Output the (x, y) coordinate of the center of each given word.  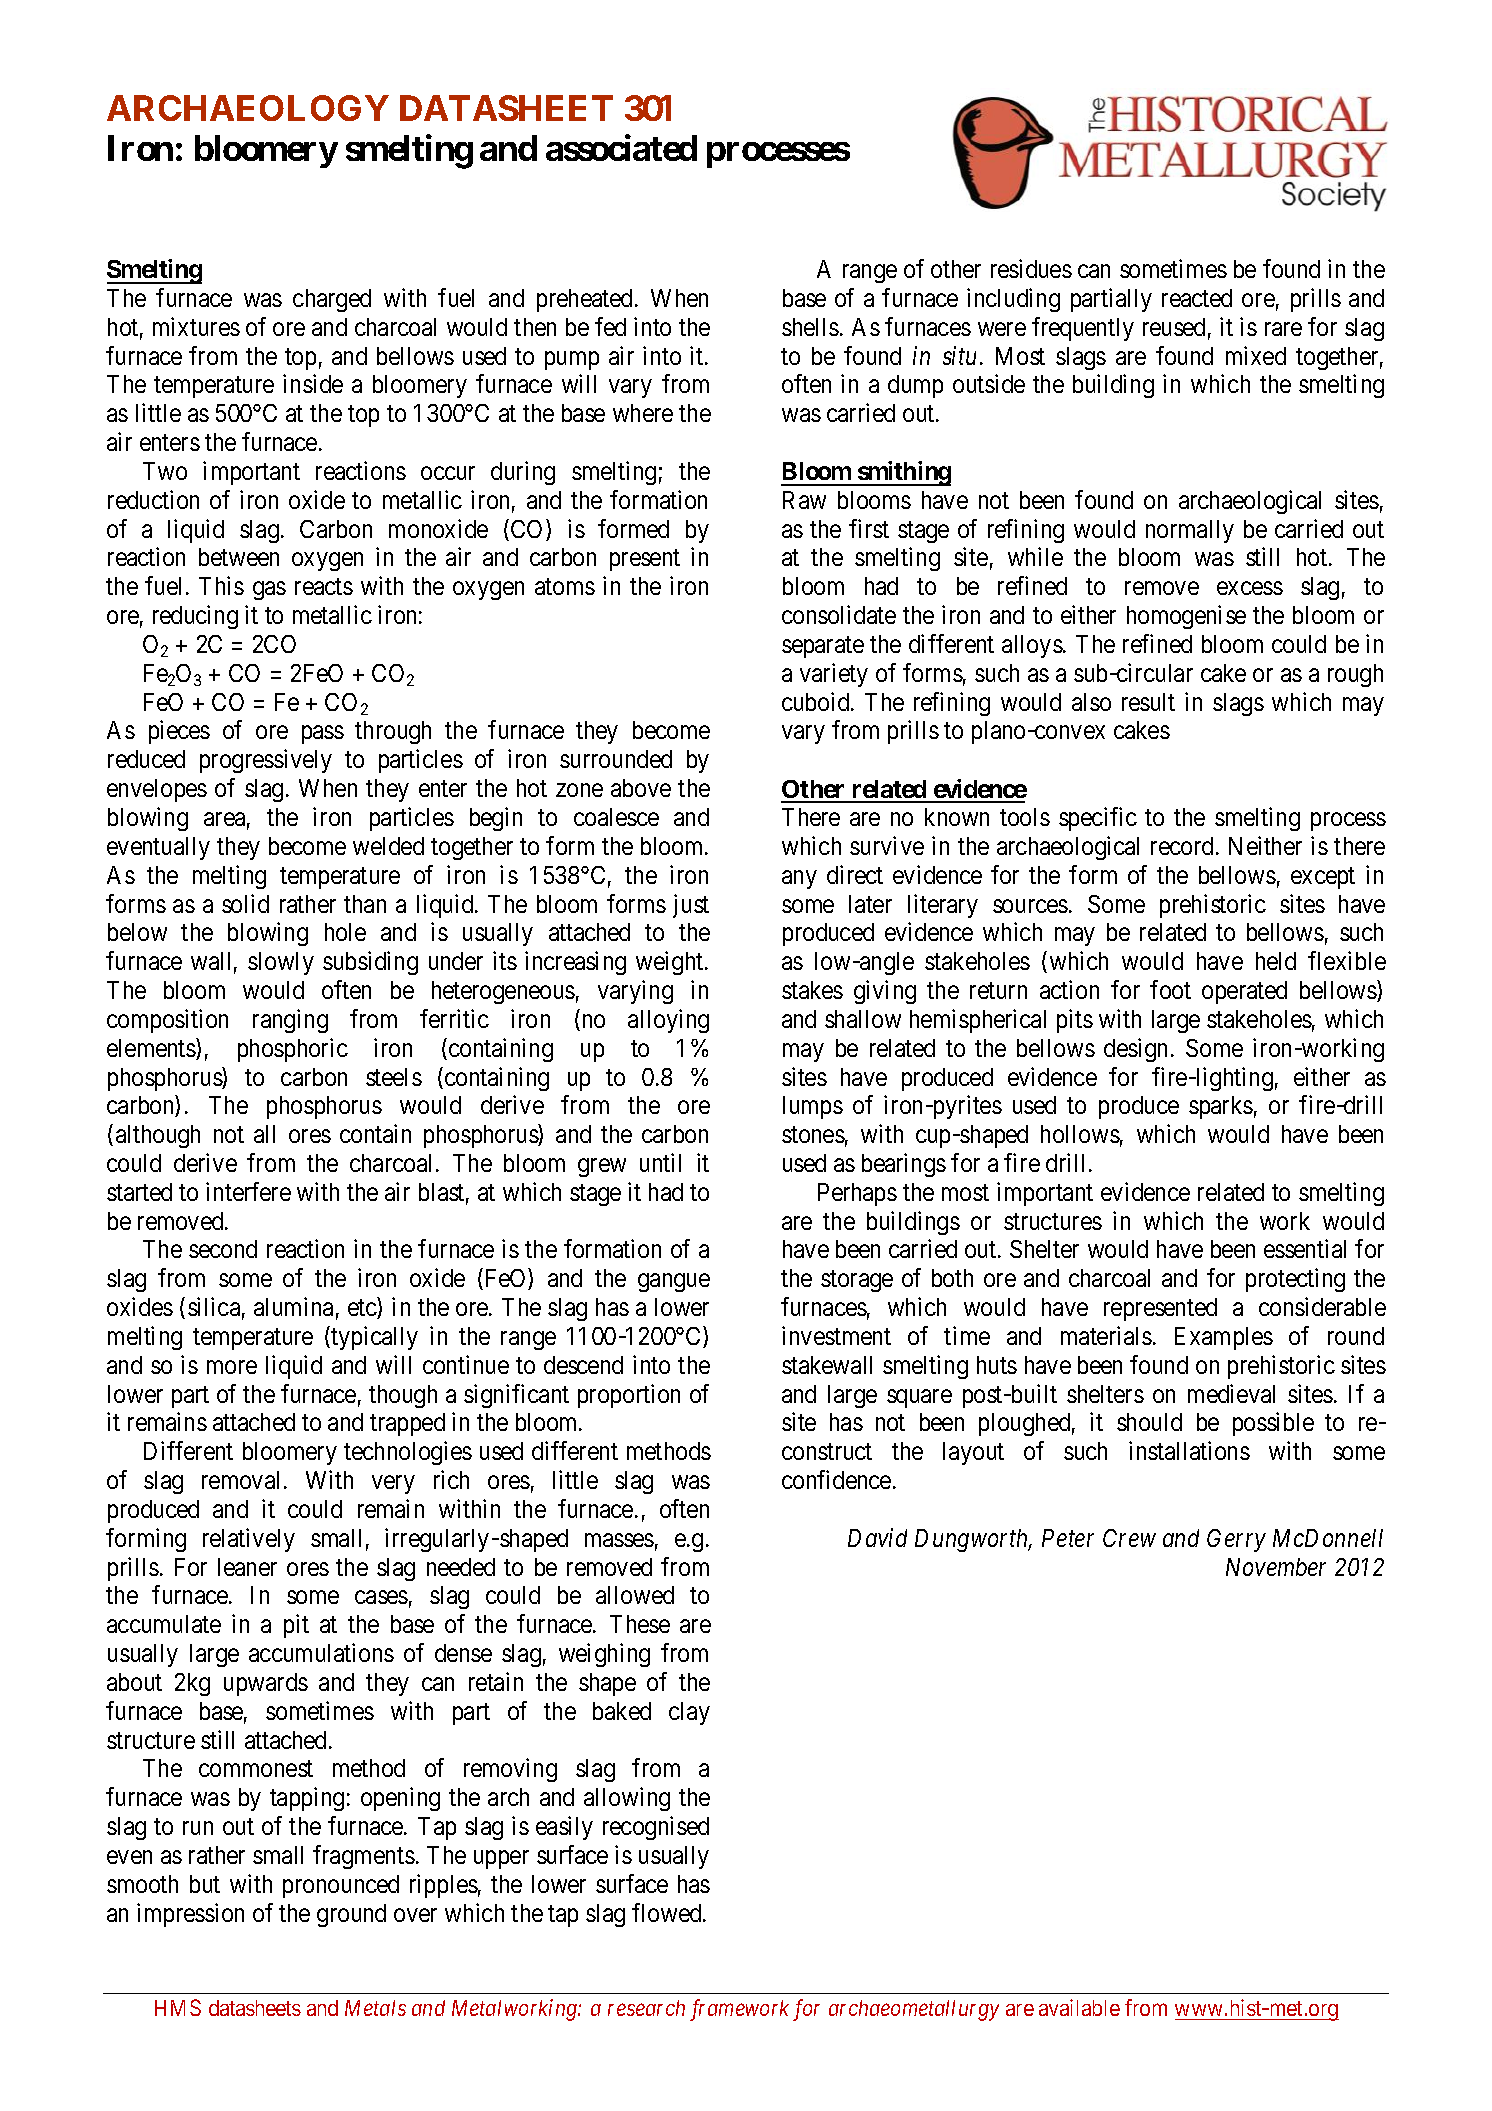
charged (332, 300)
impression (190, 1915)
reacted (1197, 298)
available (1079, 2007)
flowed (668, 1912)
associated (621, 148)
